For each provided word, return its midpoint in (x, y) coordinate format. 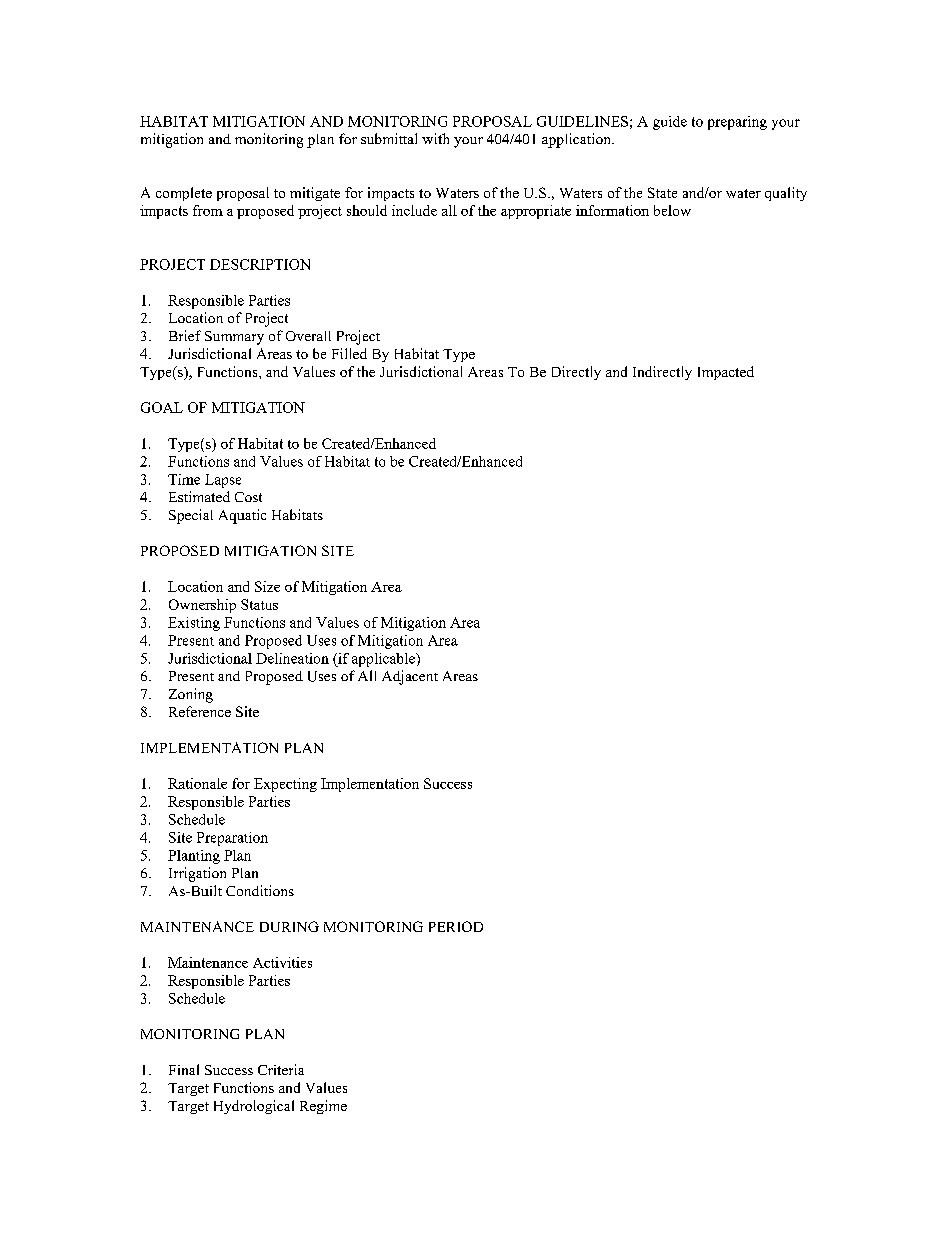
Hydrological (254, 1107)
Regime (323, 1107)
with (435, 138)
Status (259, 604)
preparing (737, 123)
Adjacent (410, 677)
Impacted (726, 373)
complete (184, 194)
